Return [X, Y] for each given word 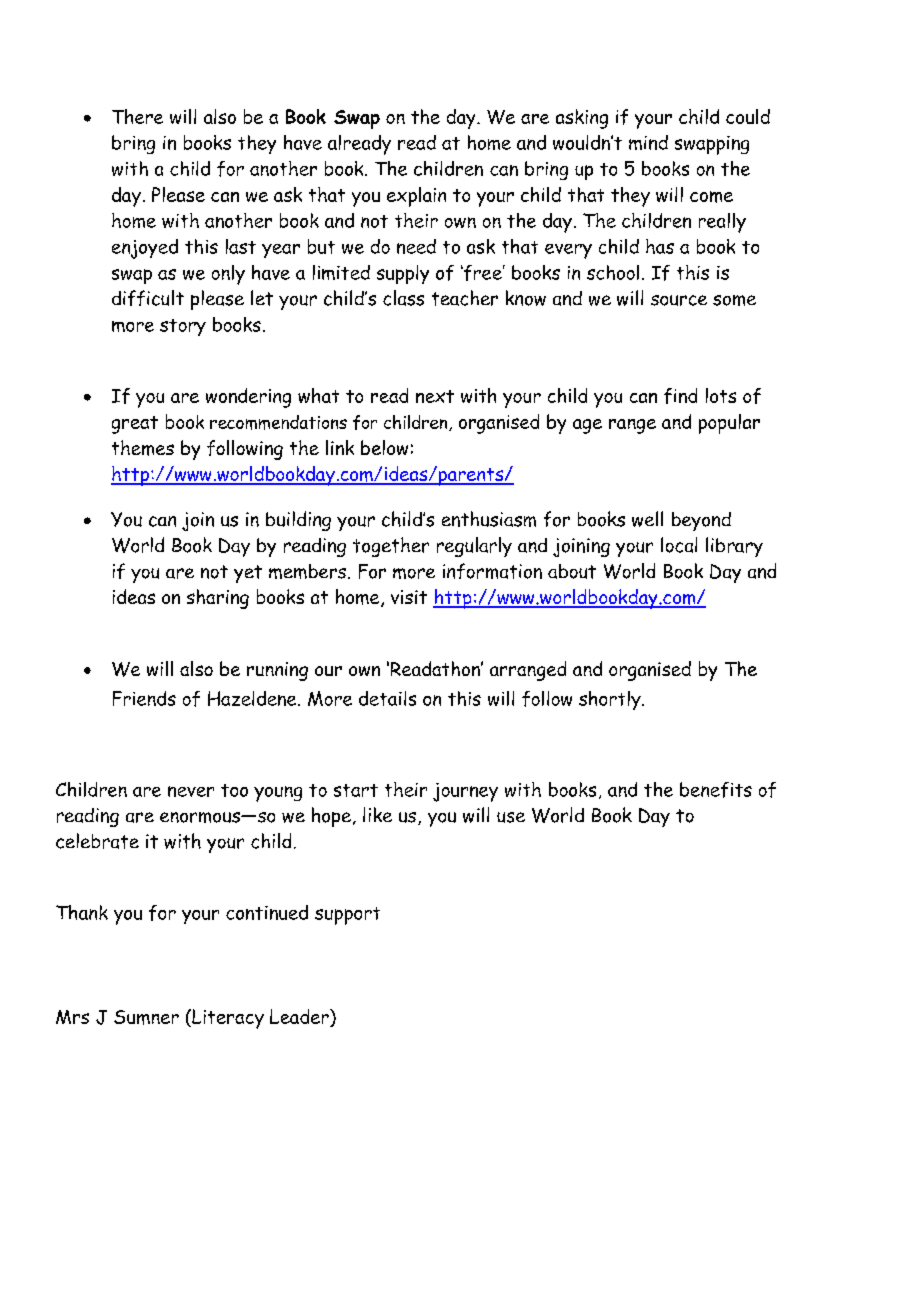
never [191, 791]
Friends [144, 698]
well [647, 519]
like [377, 814]
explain [416, 197]
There [137, 116]
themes [143, 448]
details [387, 698]
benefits [716, 790]
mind [648, 142]
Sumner [146, 1017]
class [403, 298]
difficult [148, 298]
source [679, 300]
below [384, 447]
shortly [611, 700]
